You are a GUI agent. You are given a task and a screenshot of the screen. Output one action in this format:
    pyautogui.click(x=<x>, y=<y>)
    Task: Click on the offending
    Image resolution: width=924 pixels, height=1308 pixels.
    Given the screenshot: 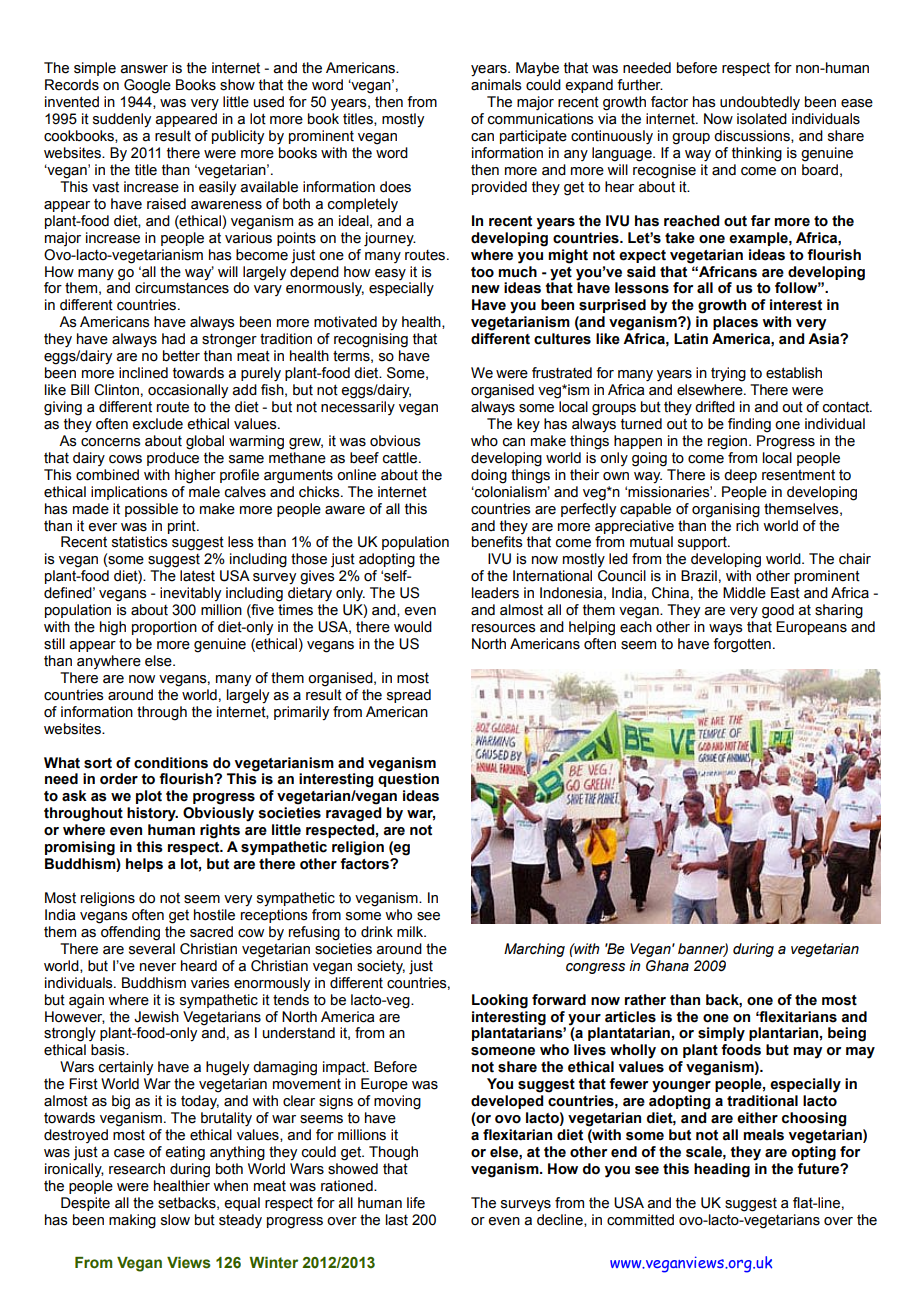 What is the action you would take?
    pyautogui.click(x=130, y=933)
